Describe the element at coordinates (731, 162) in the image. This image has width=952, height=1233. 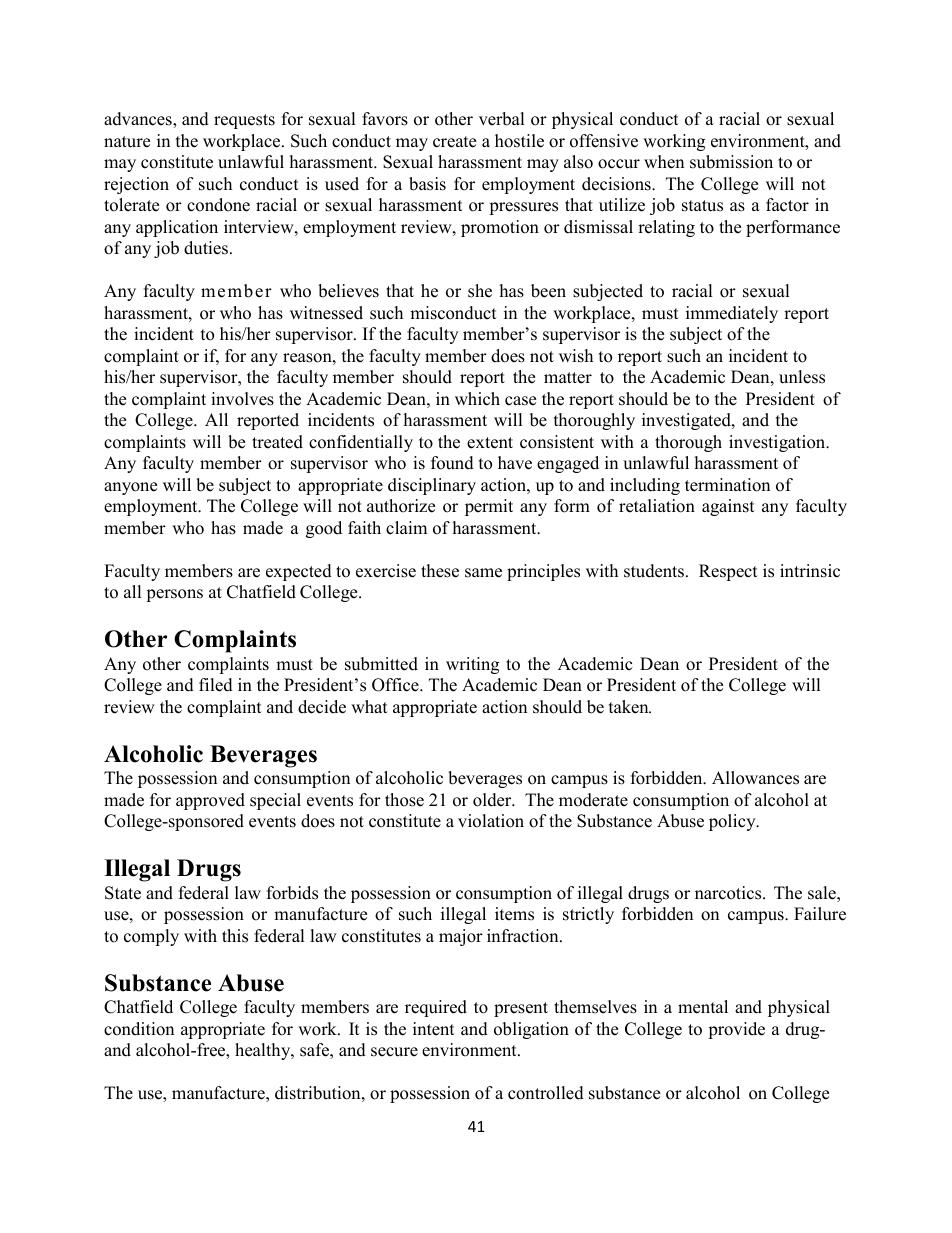
I see `submission` at that location.
